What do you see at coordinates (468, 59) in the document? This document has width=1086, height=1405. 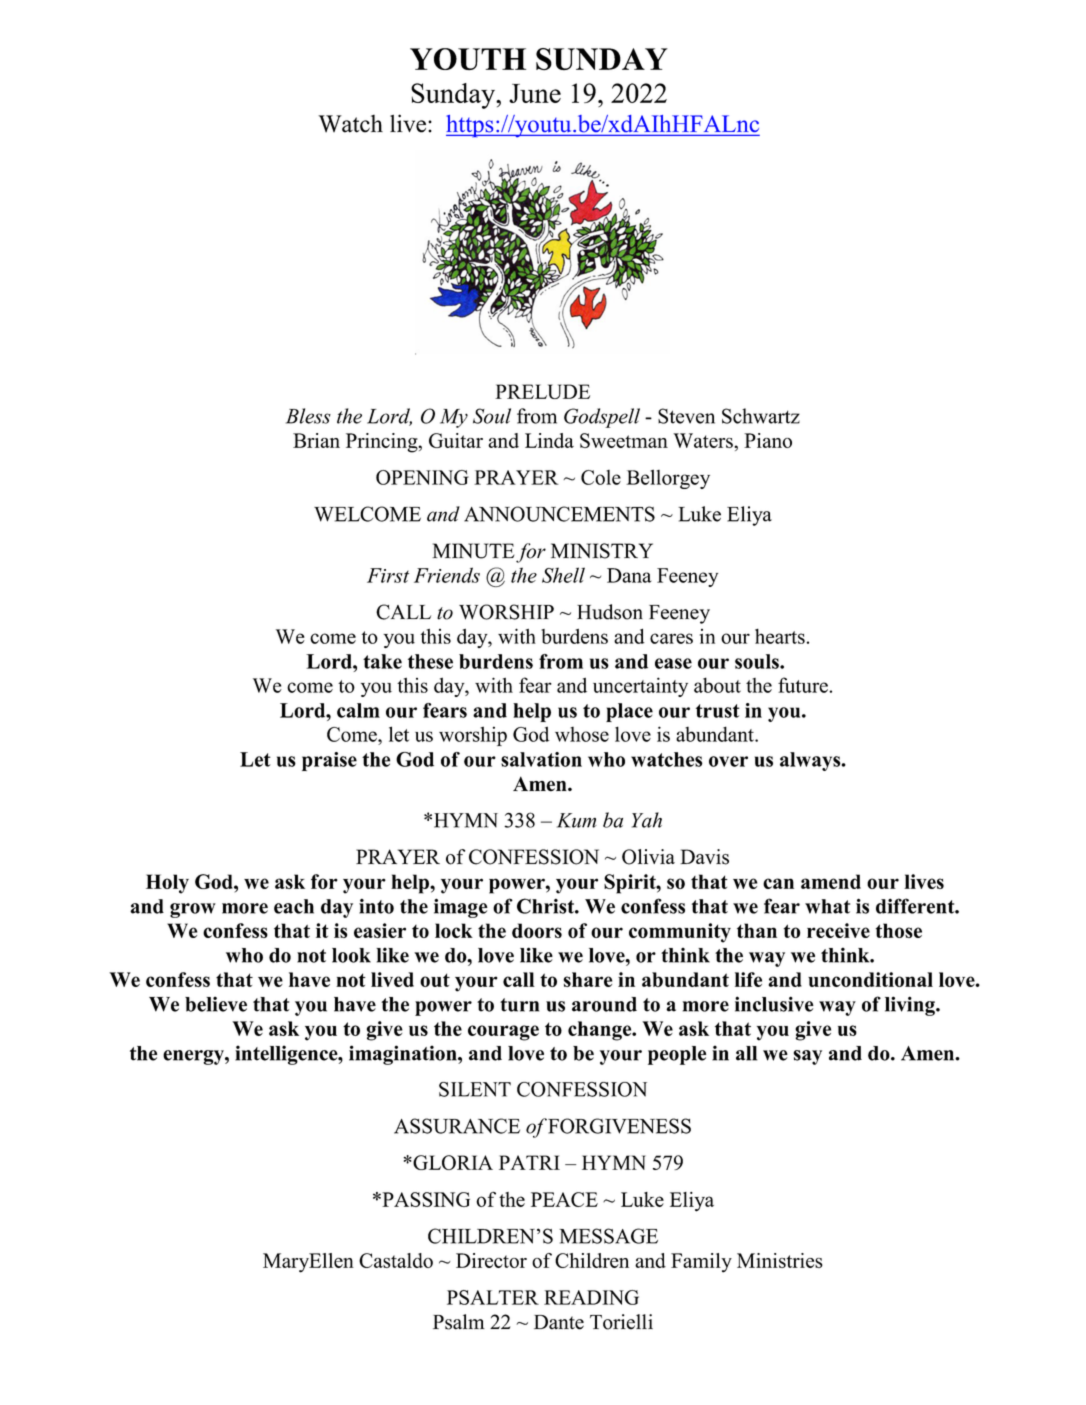 I see `YOUTH` at bounding box center [468, 59].
